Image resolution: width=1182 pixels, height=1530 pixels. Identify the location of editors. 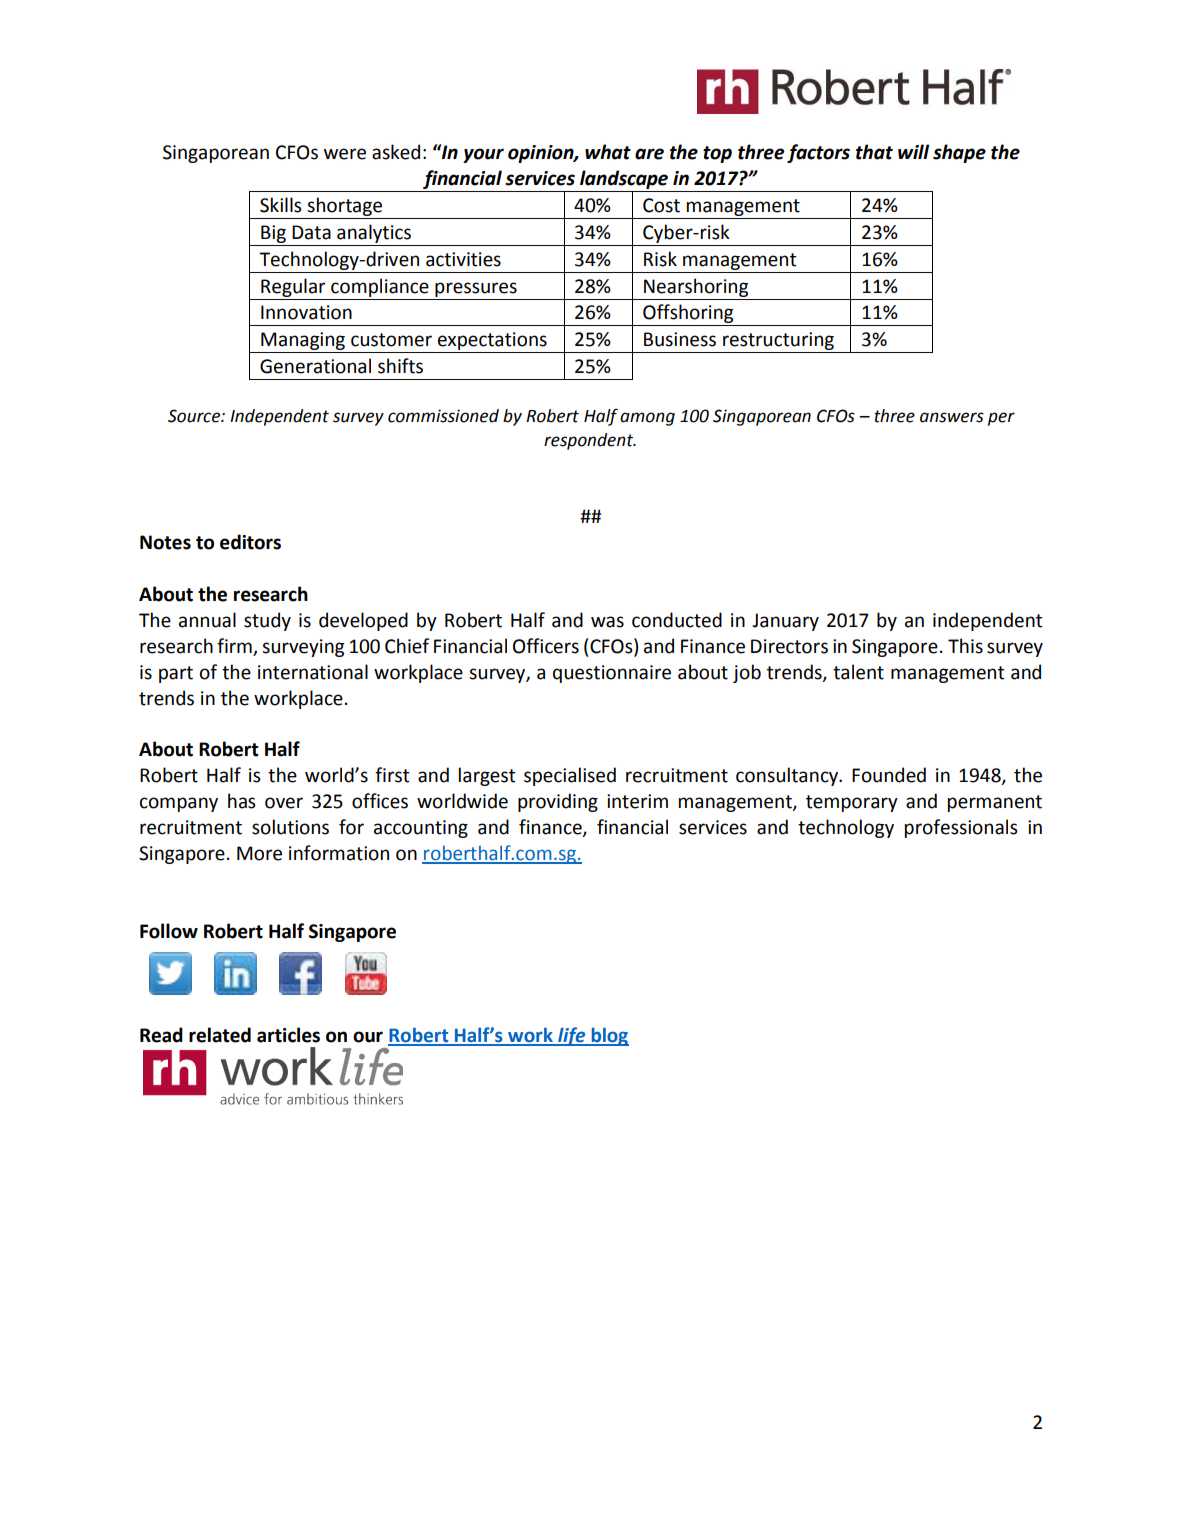
(250, 542).
